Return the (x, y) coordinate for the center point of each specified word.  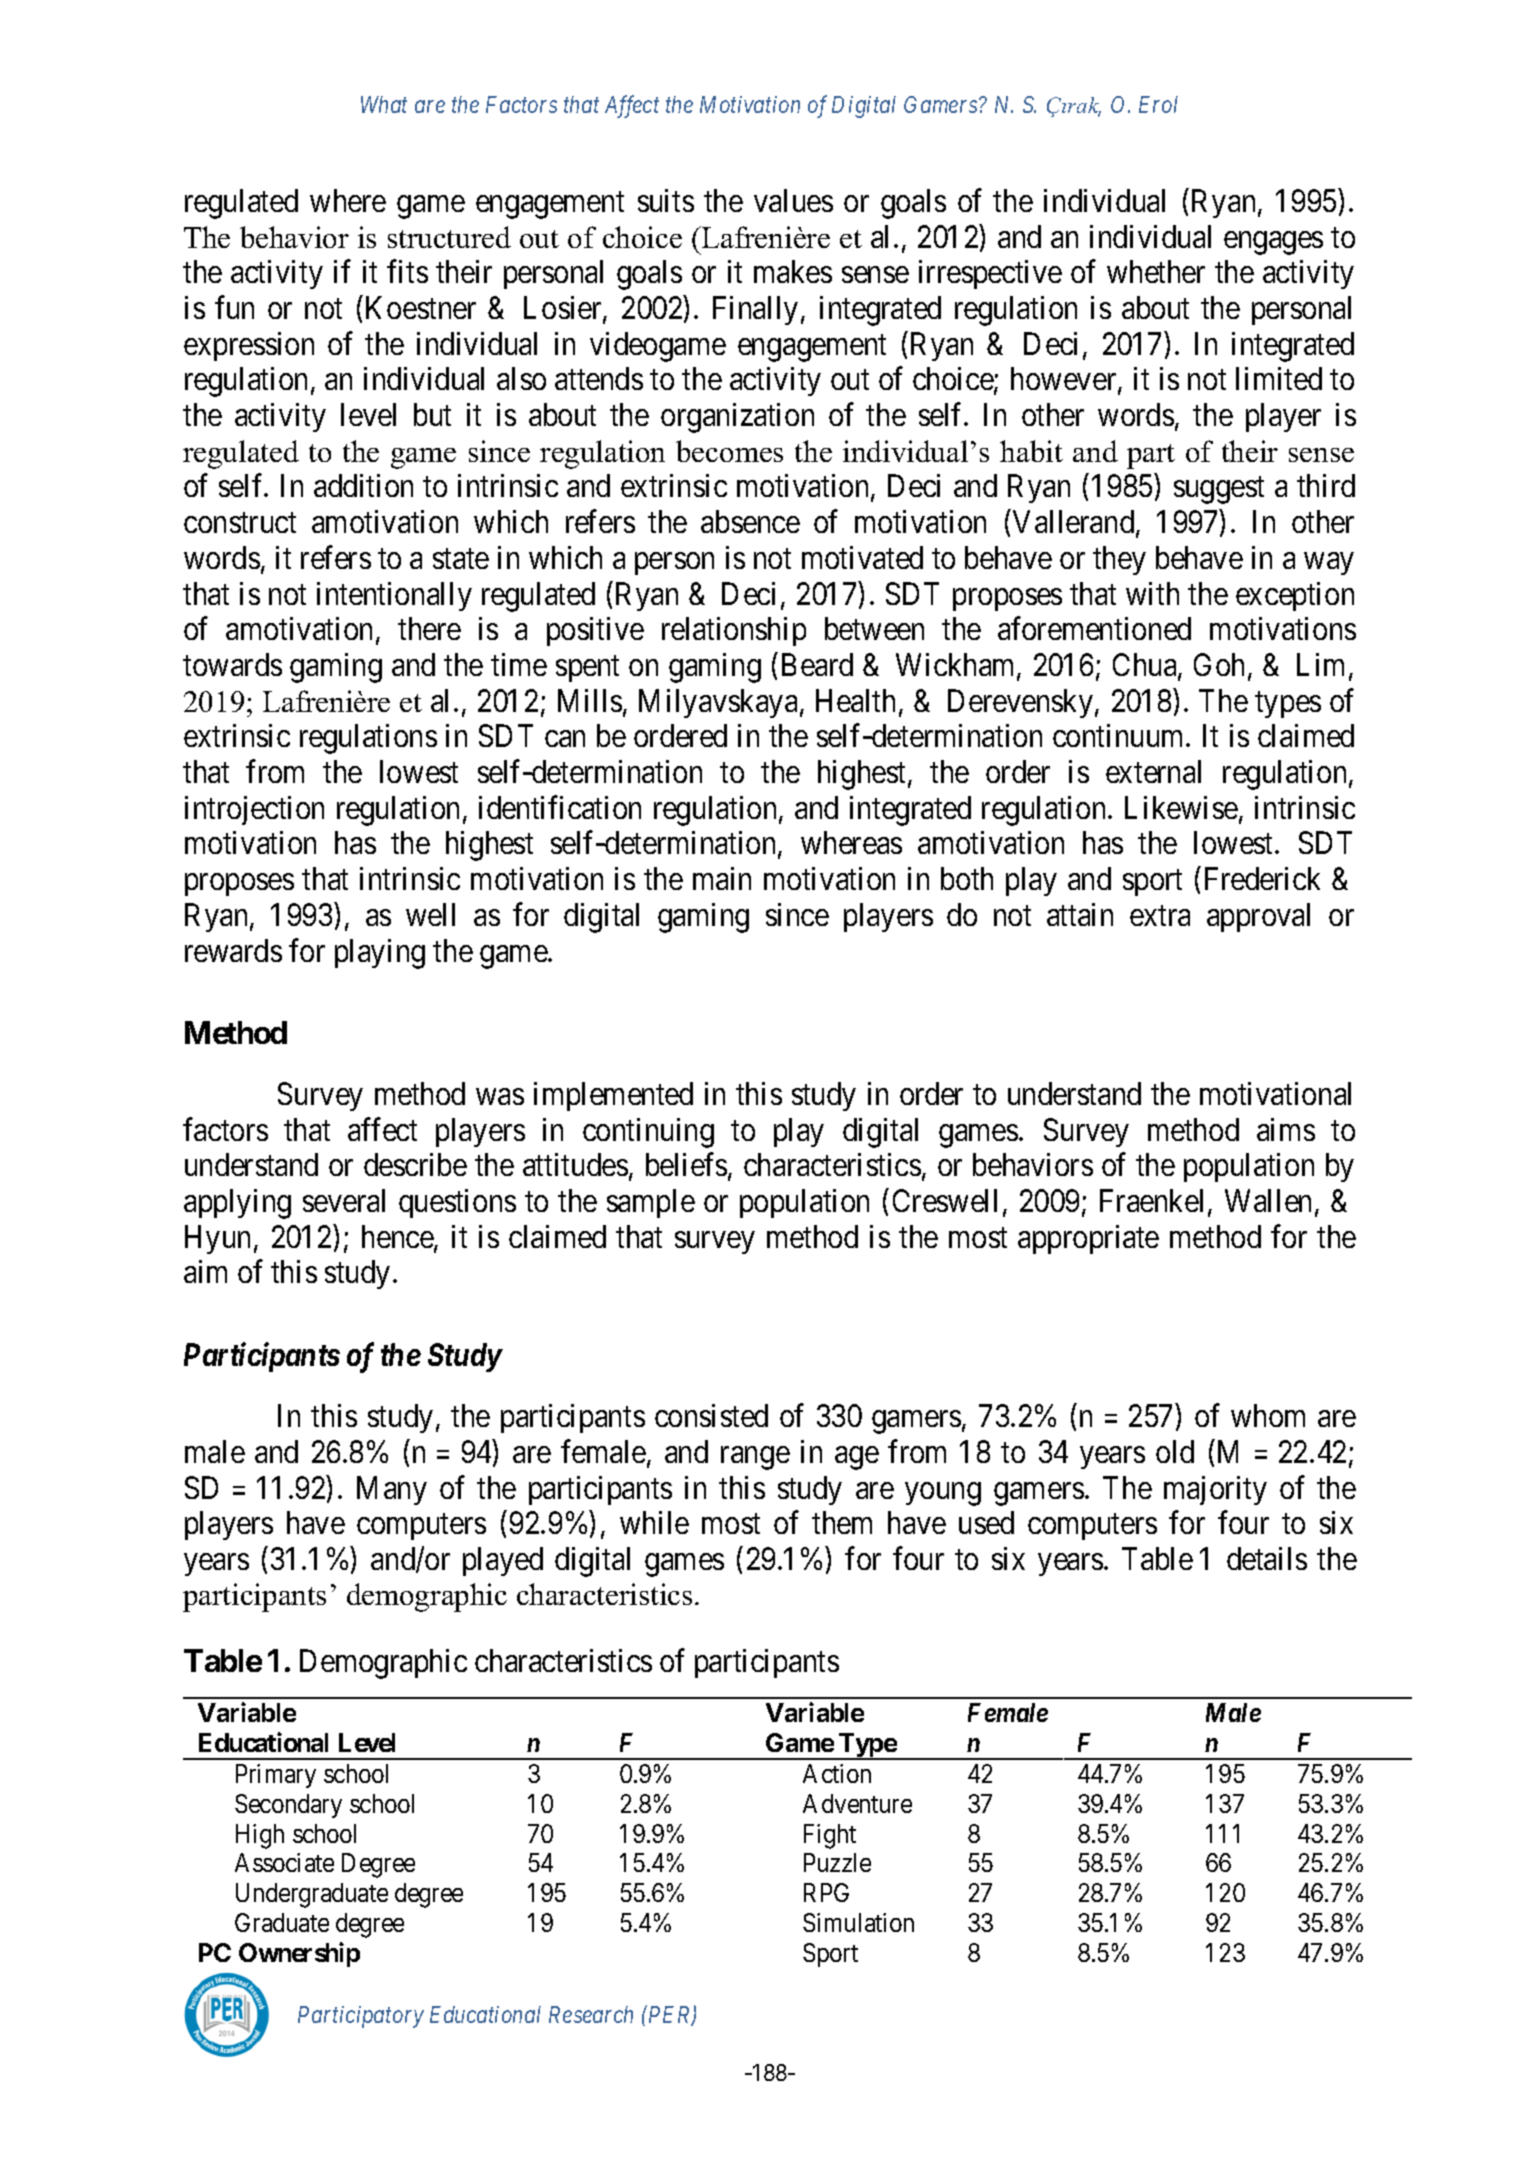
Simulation (858, 1922)
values (793, 200)
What (384, 104)
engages (1273, 243)
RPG (826, 1892)
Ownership (299, 1954)
